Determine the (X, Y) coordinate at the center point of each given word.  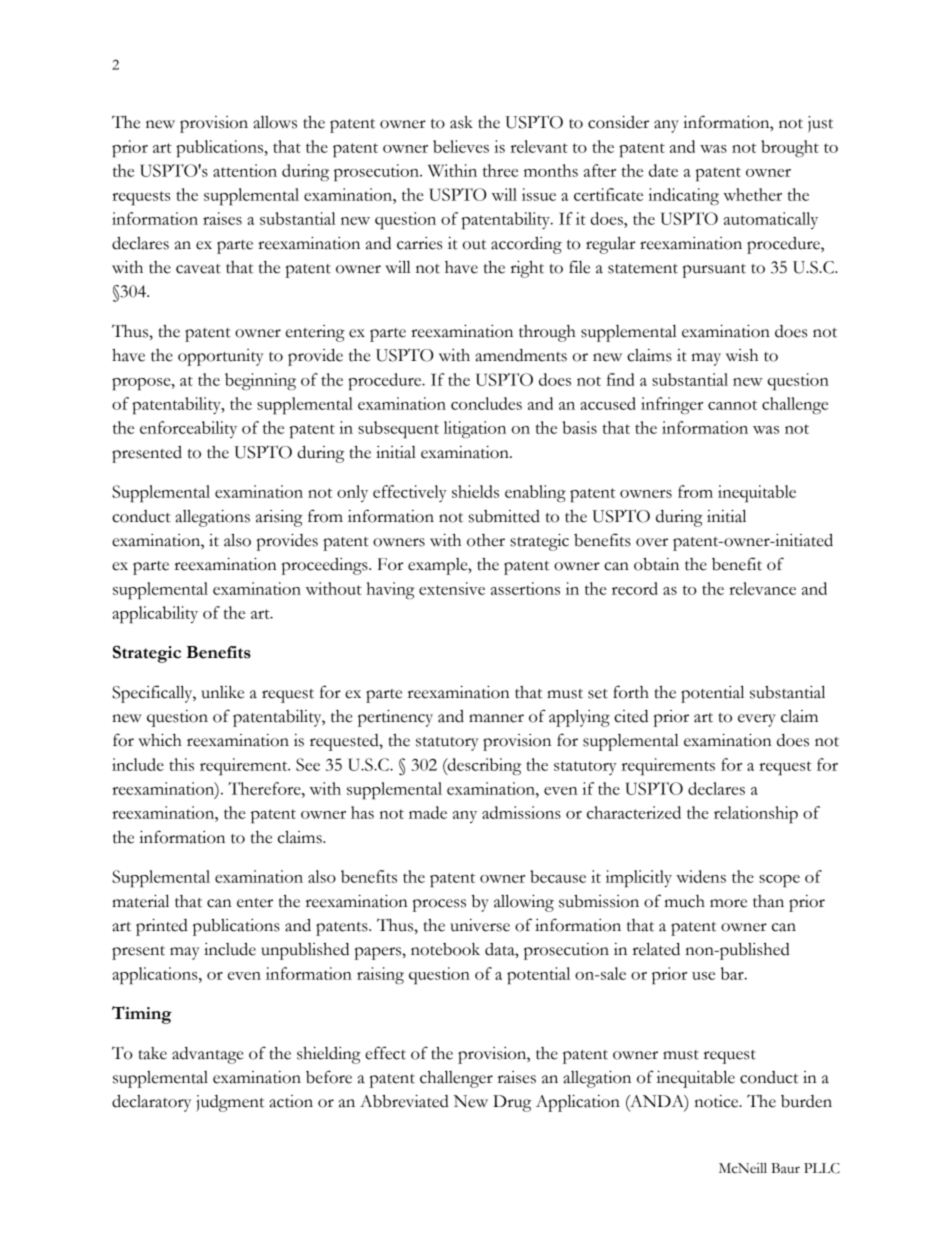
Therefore (265, 788)
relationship (756, 814)
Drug (512, 1103)
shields (475, 491)
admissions (521, 812)
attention (245, 170)
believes (461, 146)
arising (279, 518)
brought (790, 148)
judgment (230, 1103)
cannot (732, 405)
